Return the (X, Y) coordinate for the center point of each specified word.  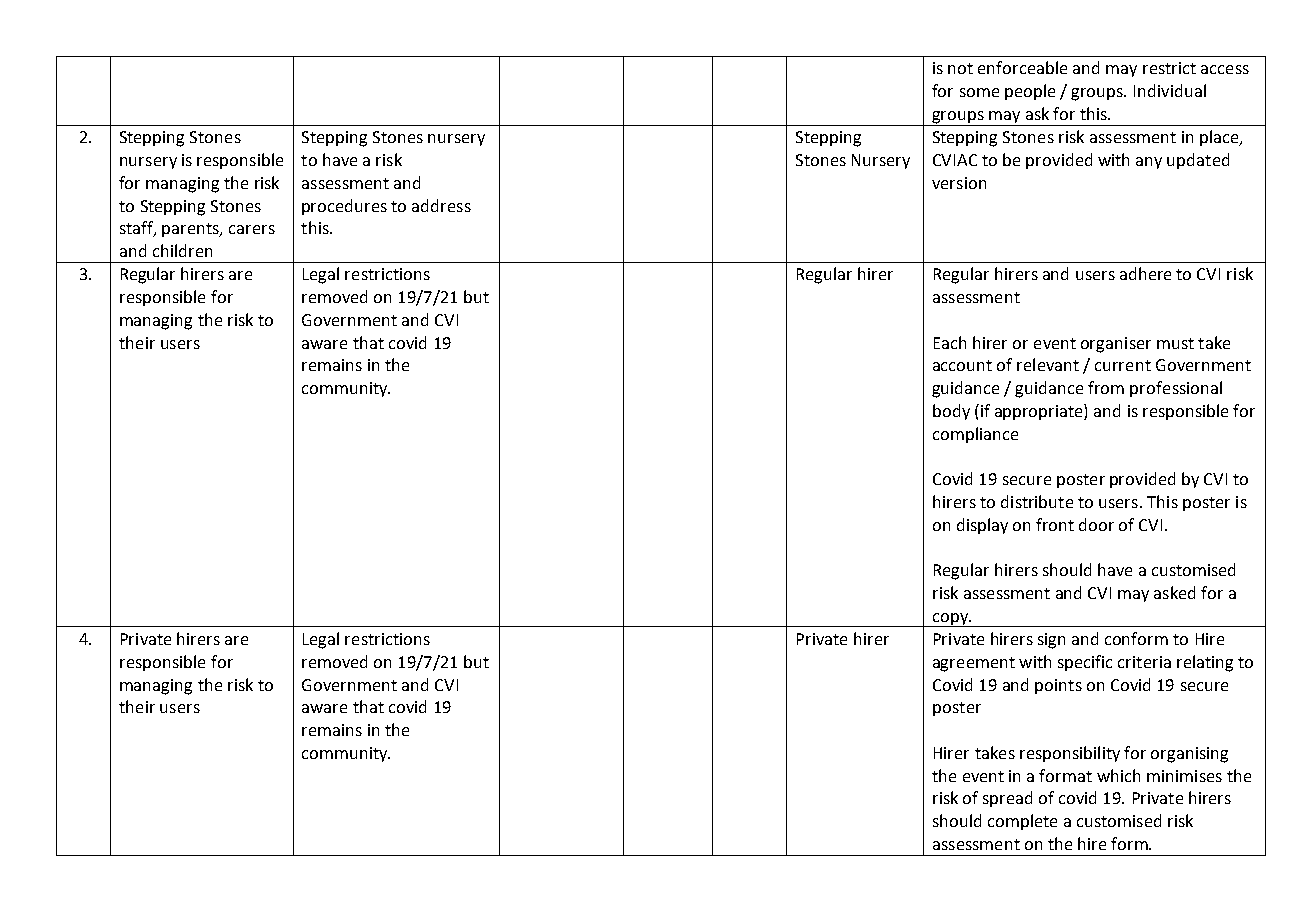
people (1030, 92)
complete (1022, 822)
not (960, 68)
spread (1007, 799)
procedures (344, 207)
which (1118, 775)
